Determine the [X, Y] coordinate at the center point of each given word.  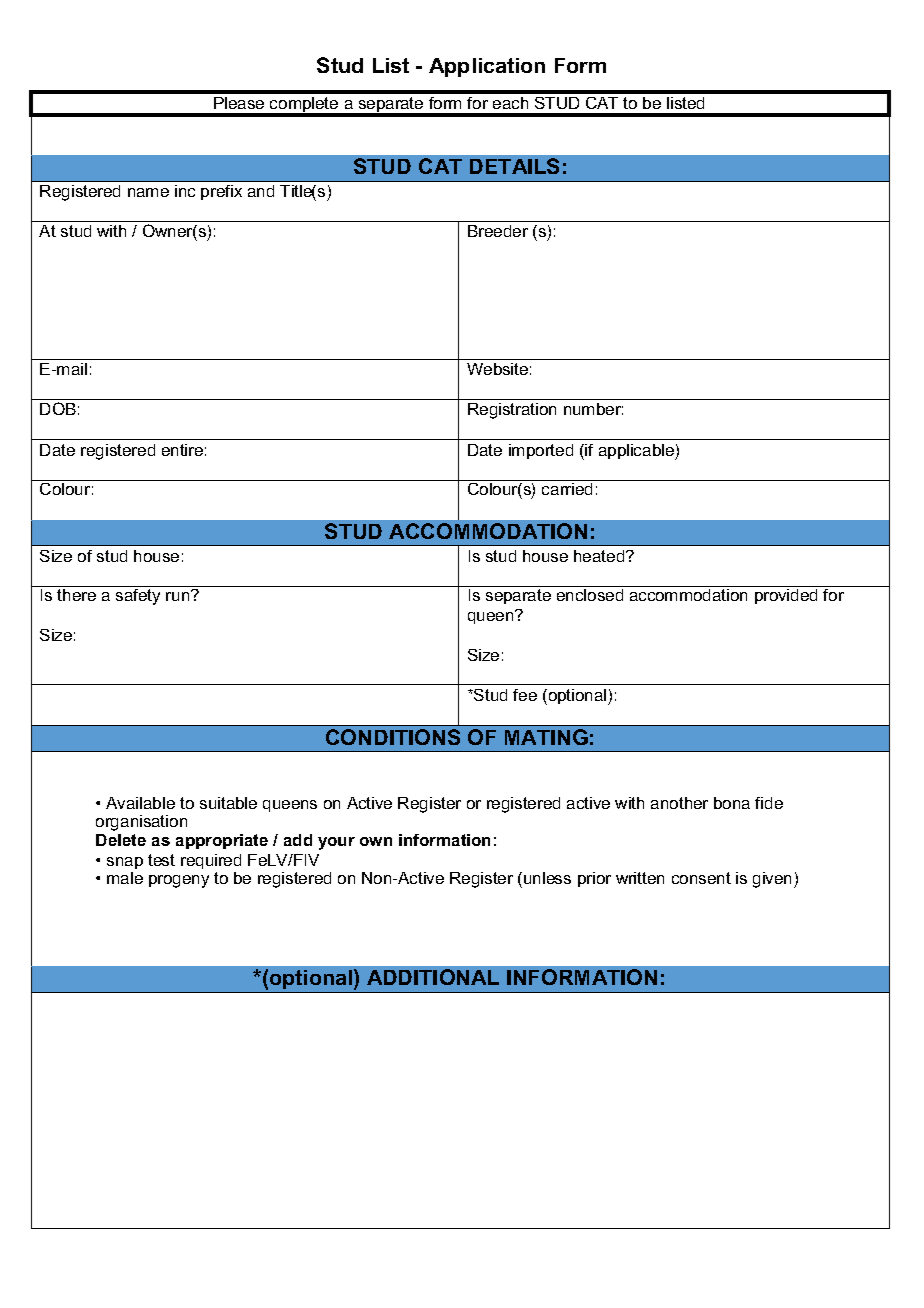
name [148, 192]
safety [138, 595]
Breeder [498, 231]
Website [497, 369]
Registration [512, 411]
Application [487, 67]
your [336, 843]
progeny [179, 881]
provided [786, 596]
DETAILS [514, 166]
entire [182, 450]
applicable [637, 452]
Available [140, 803]
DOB [58, 408]
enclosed [590, 595]
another [679, 803]
